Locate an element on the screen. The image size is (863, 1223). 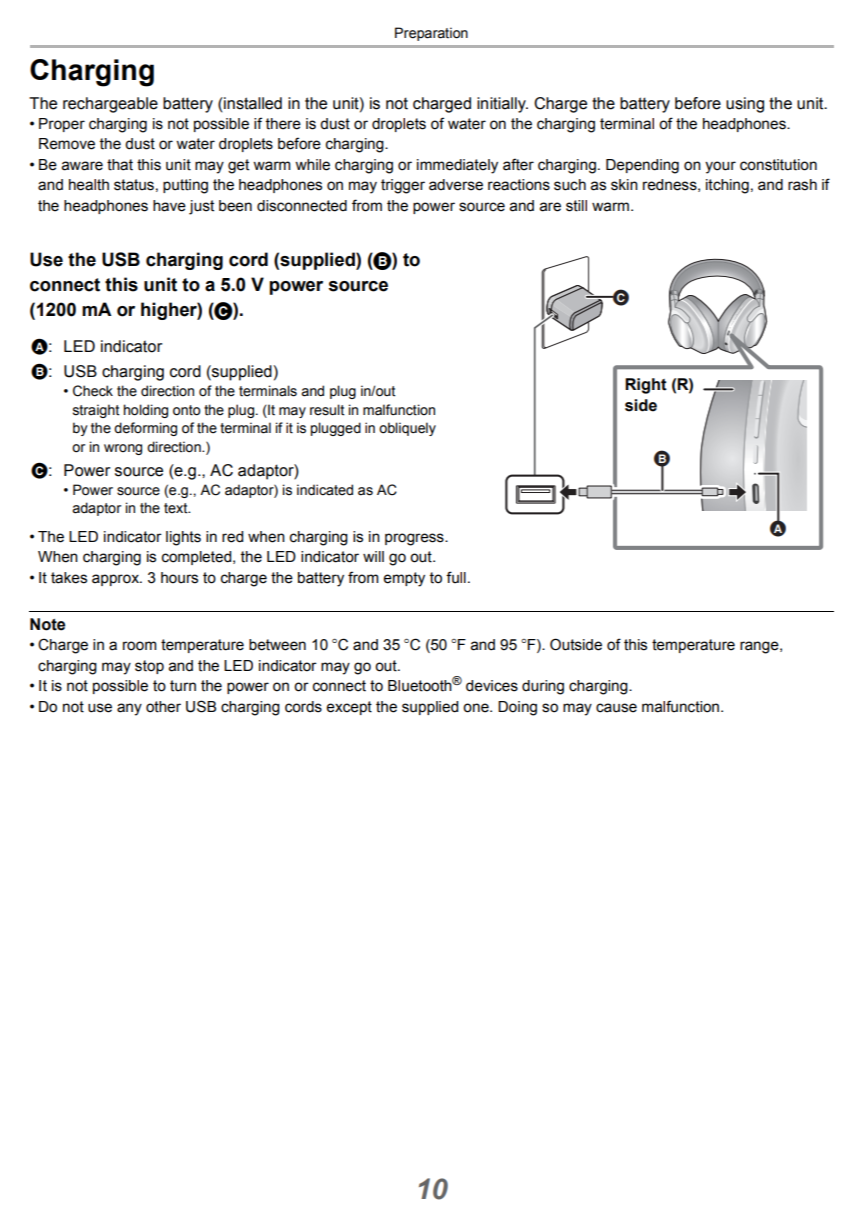
turn is located at coordinates (183, 686).
